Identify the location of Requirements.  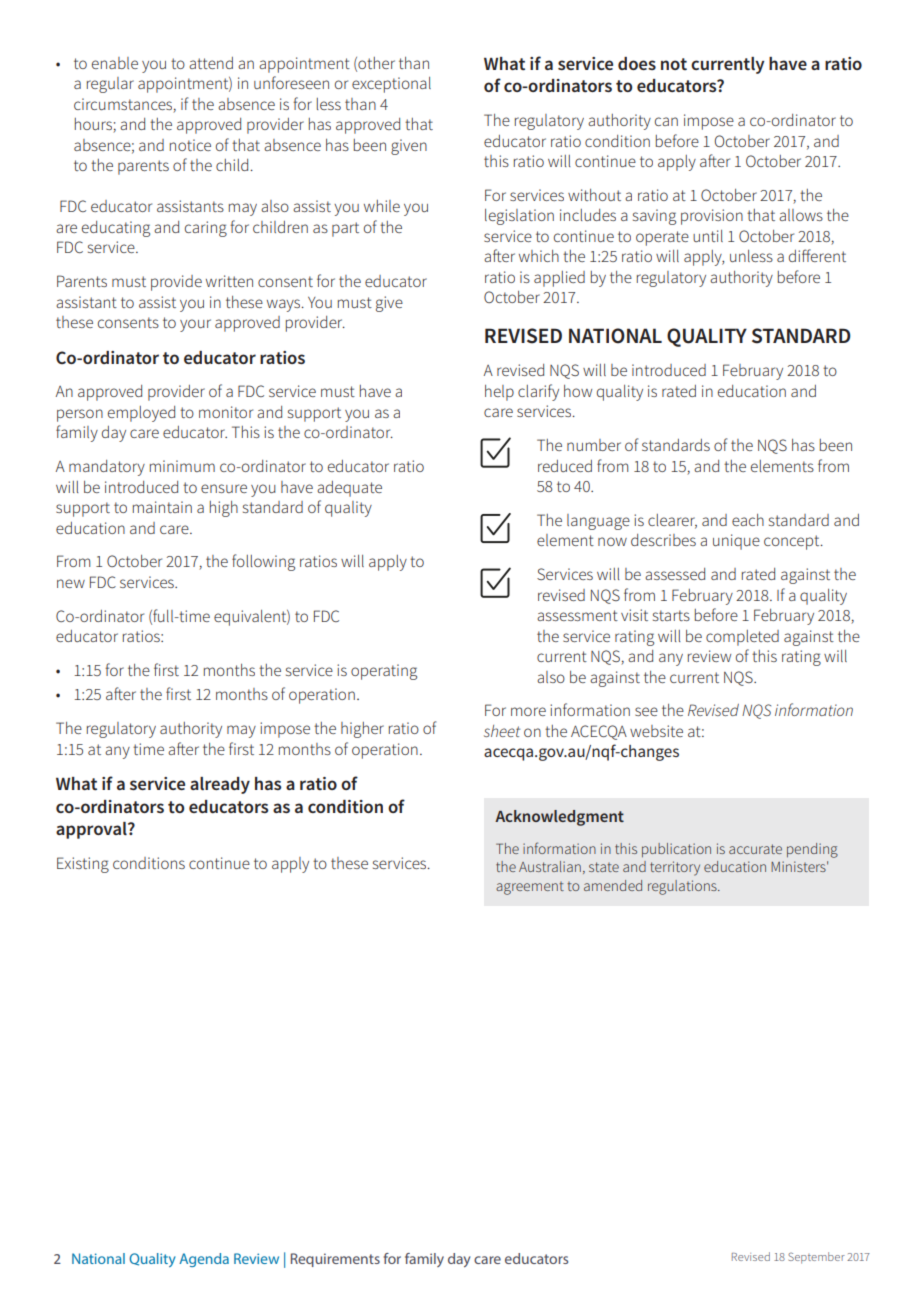
(335, 1260).
